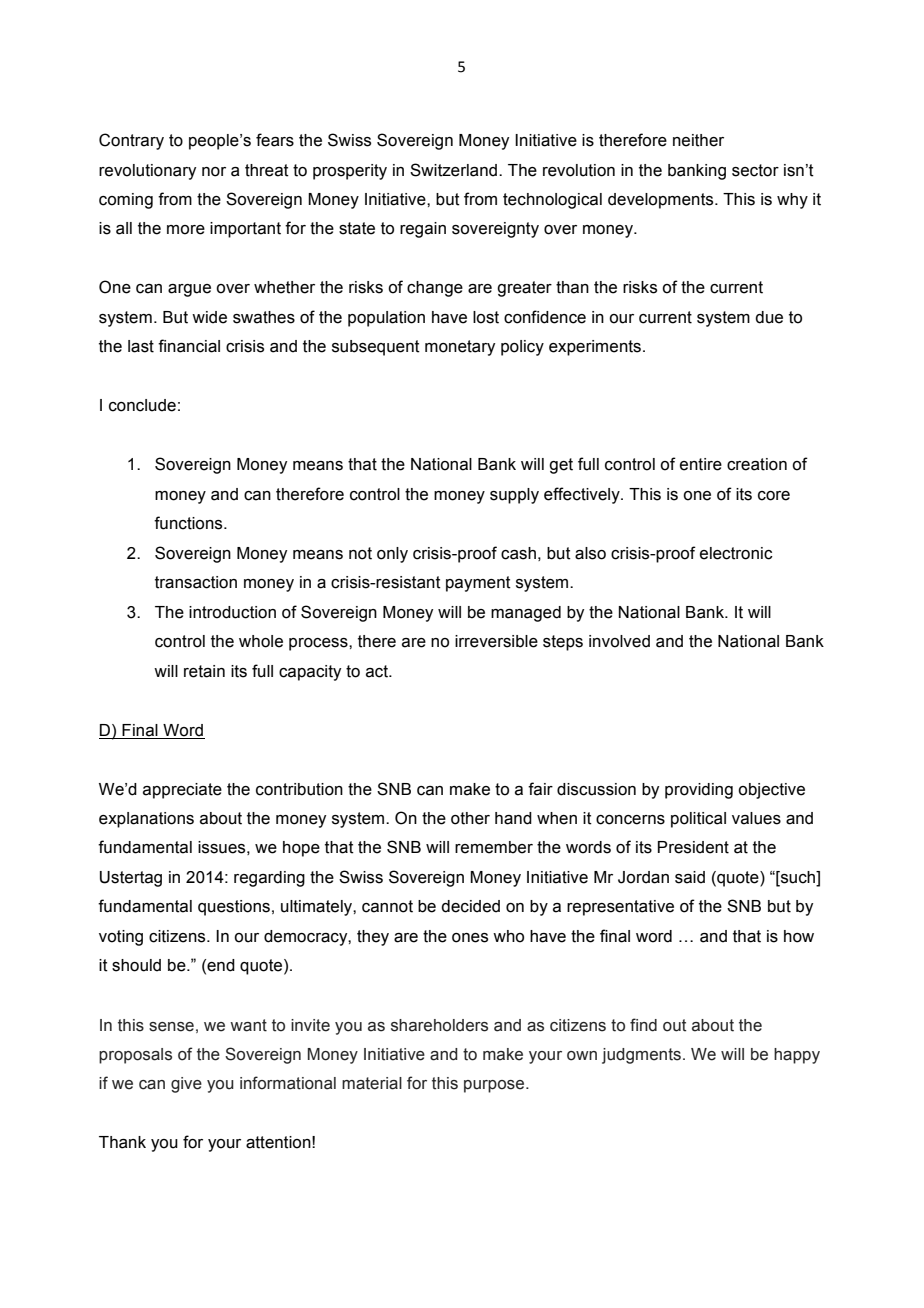 This document has height=1308, width=924. I want to click on sector, so click(755, 170).
